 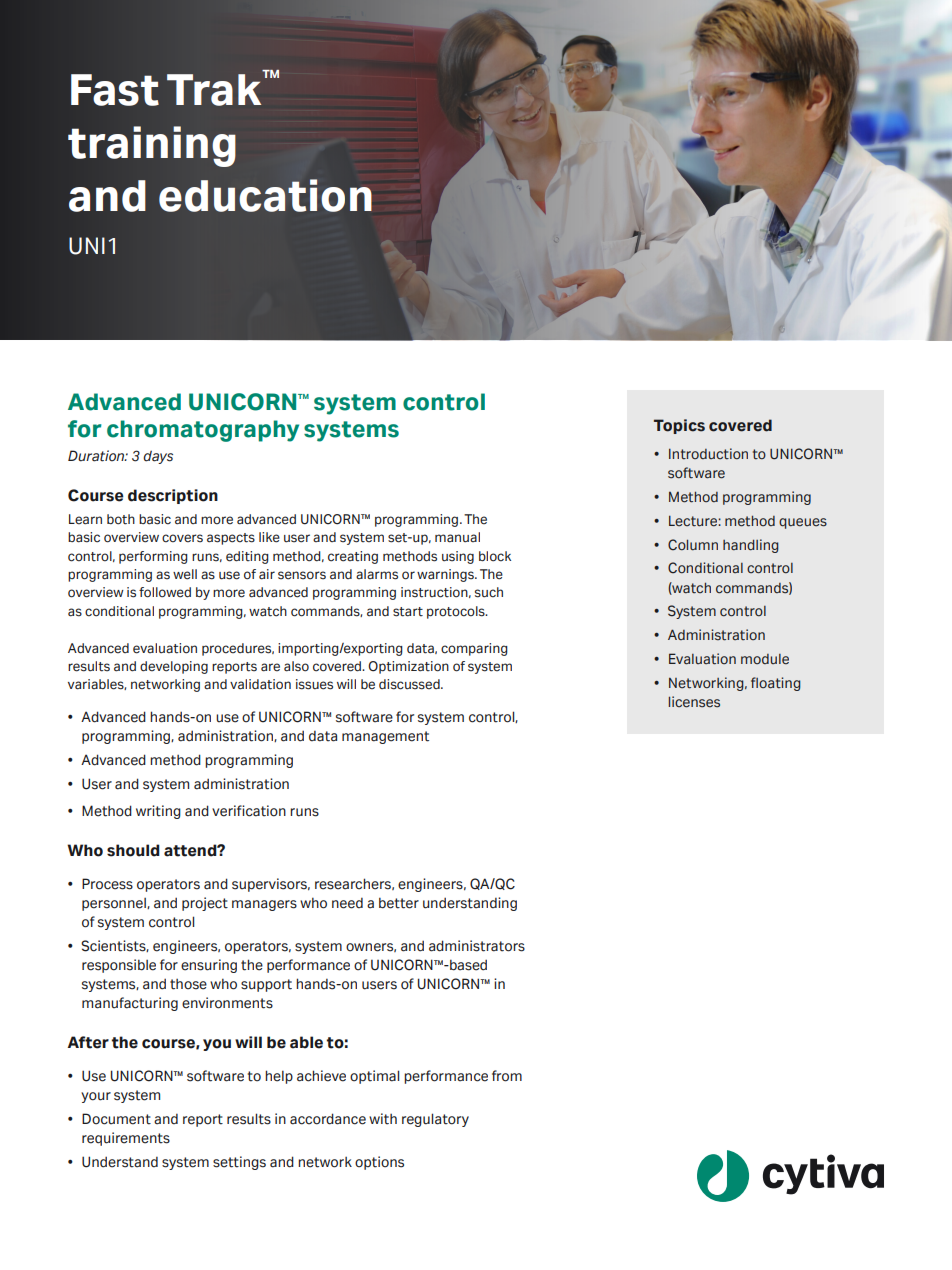 What do you see at coordinates (435, 1120) in the document?
I see `regulatory` at bounding box center [435, 1120].
